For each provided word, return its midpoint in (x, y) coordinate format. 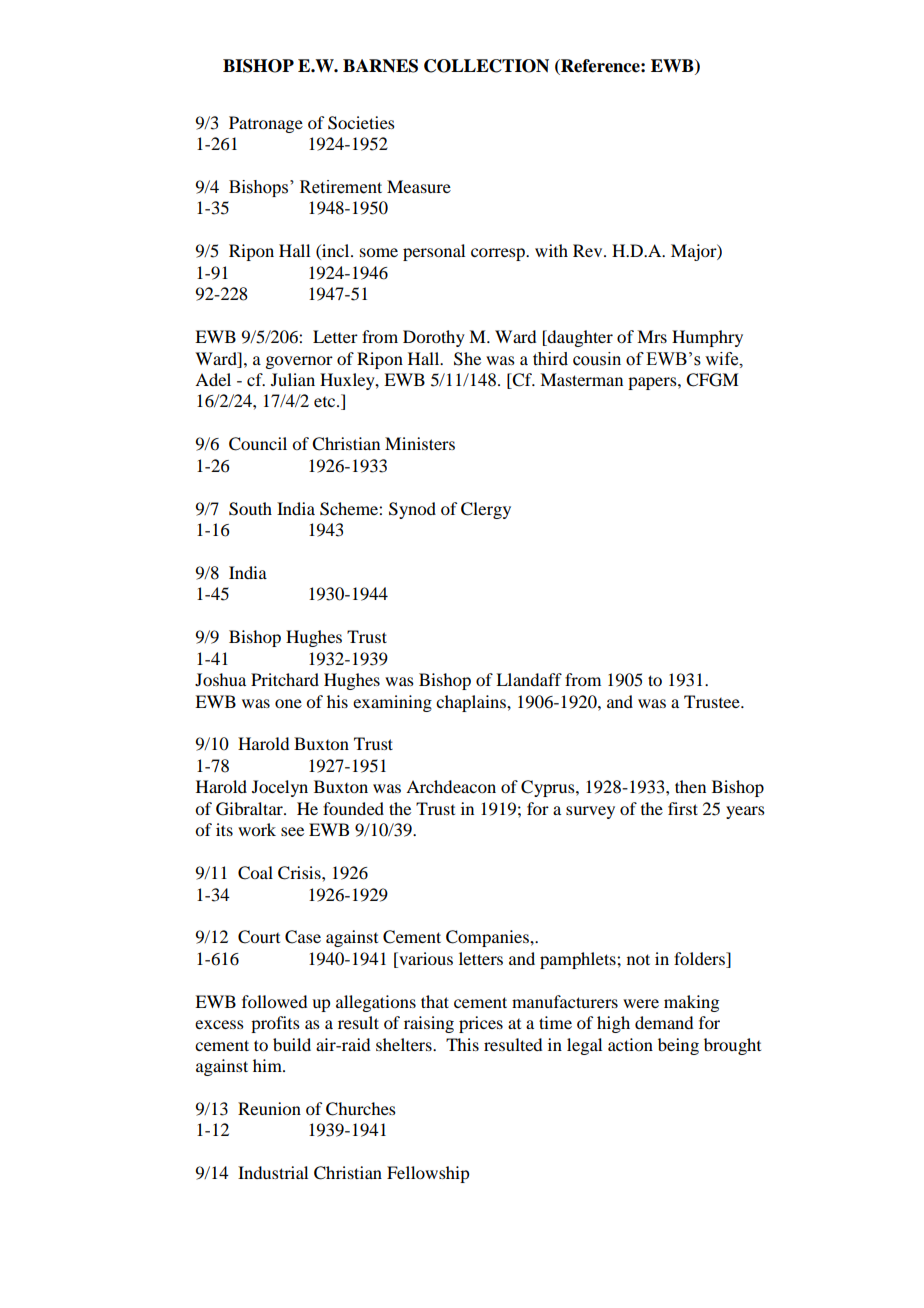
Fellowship (428, 1174)
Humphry (707, 338)
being (678, 1046)
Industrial (273, 1172)
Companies (488, 938)
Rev (589, 250)
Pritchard (285, 679)
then (690, 786)
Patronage (266, 124)
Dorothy (434, 338)
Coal (255, 873)
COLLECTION (486, 66)
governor (299, 362)
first (683, 808)
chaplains (472, 703)
